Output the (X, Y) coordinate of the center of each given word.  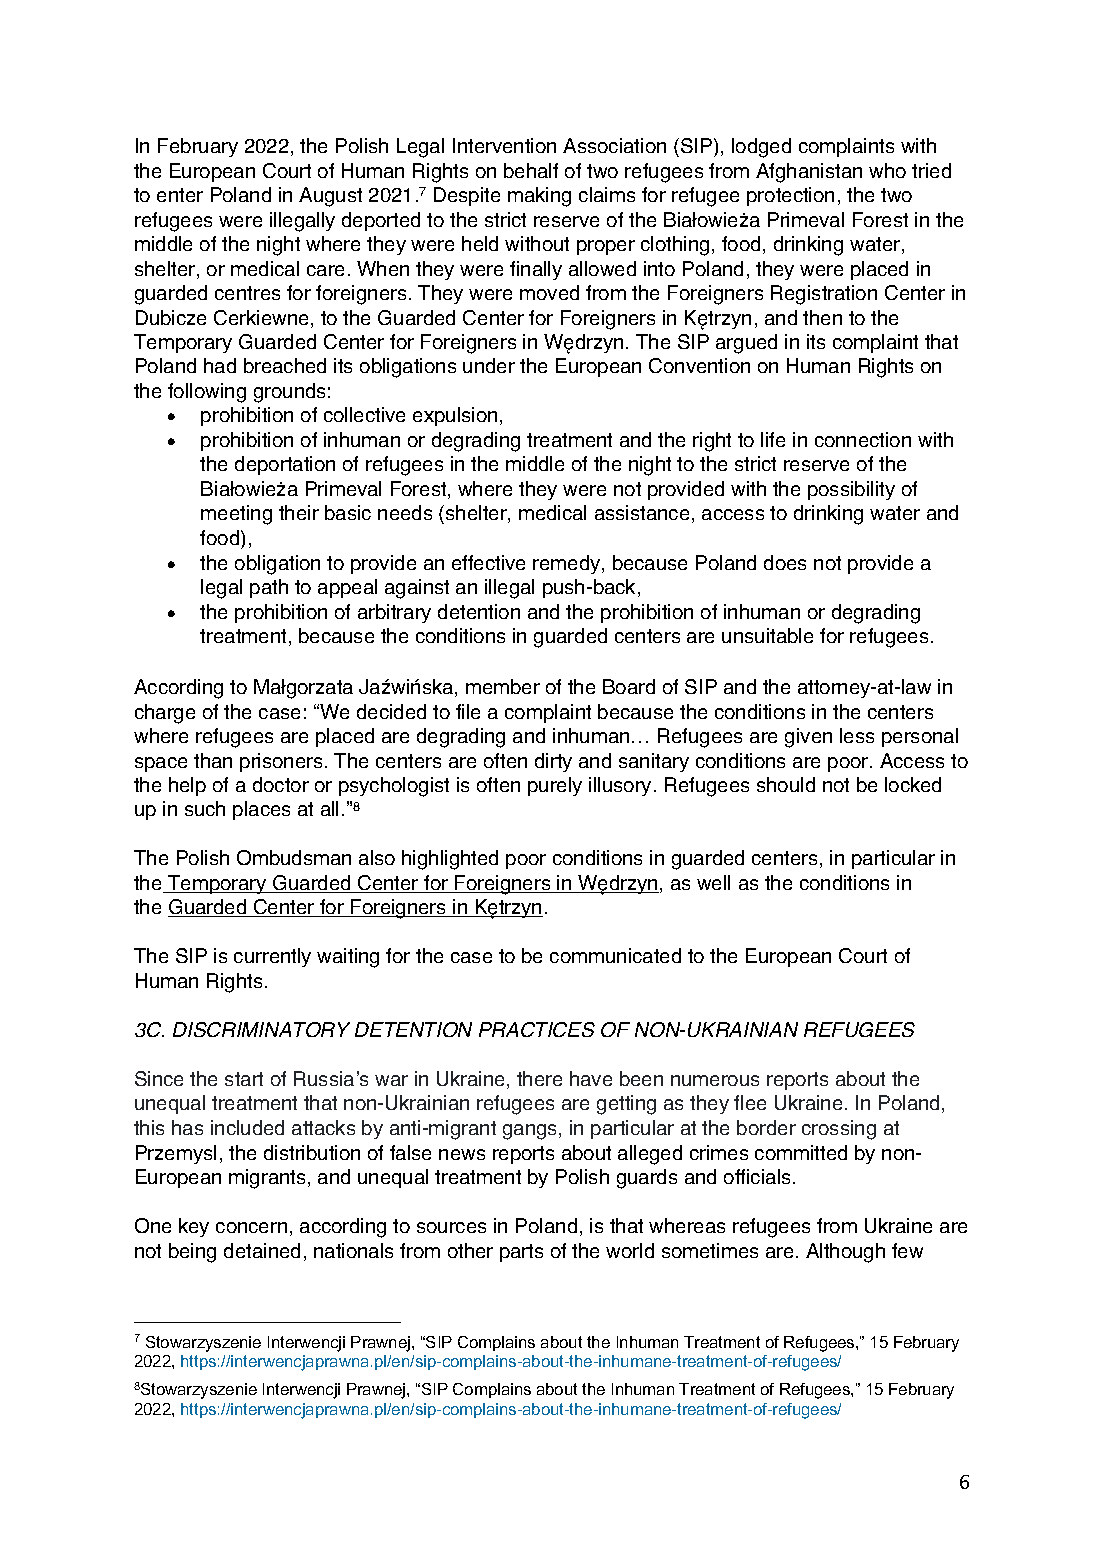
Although (845, 1253)
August (330, 197)
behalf (531, 170)
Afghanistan (809, 173)
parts (521, 1253)
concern (251, 1227)
